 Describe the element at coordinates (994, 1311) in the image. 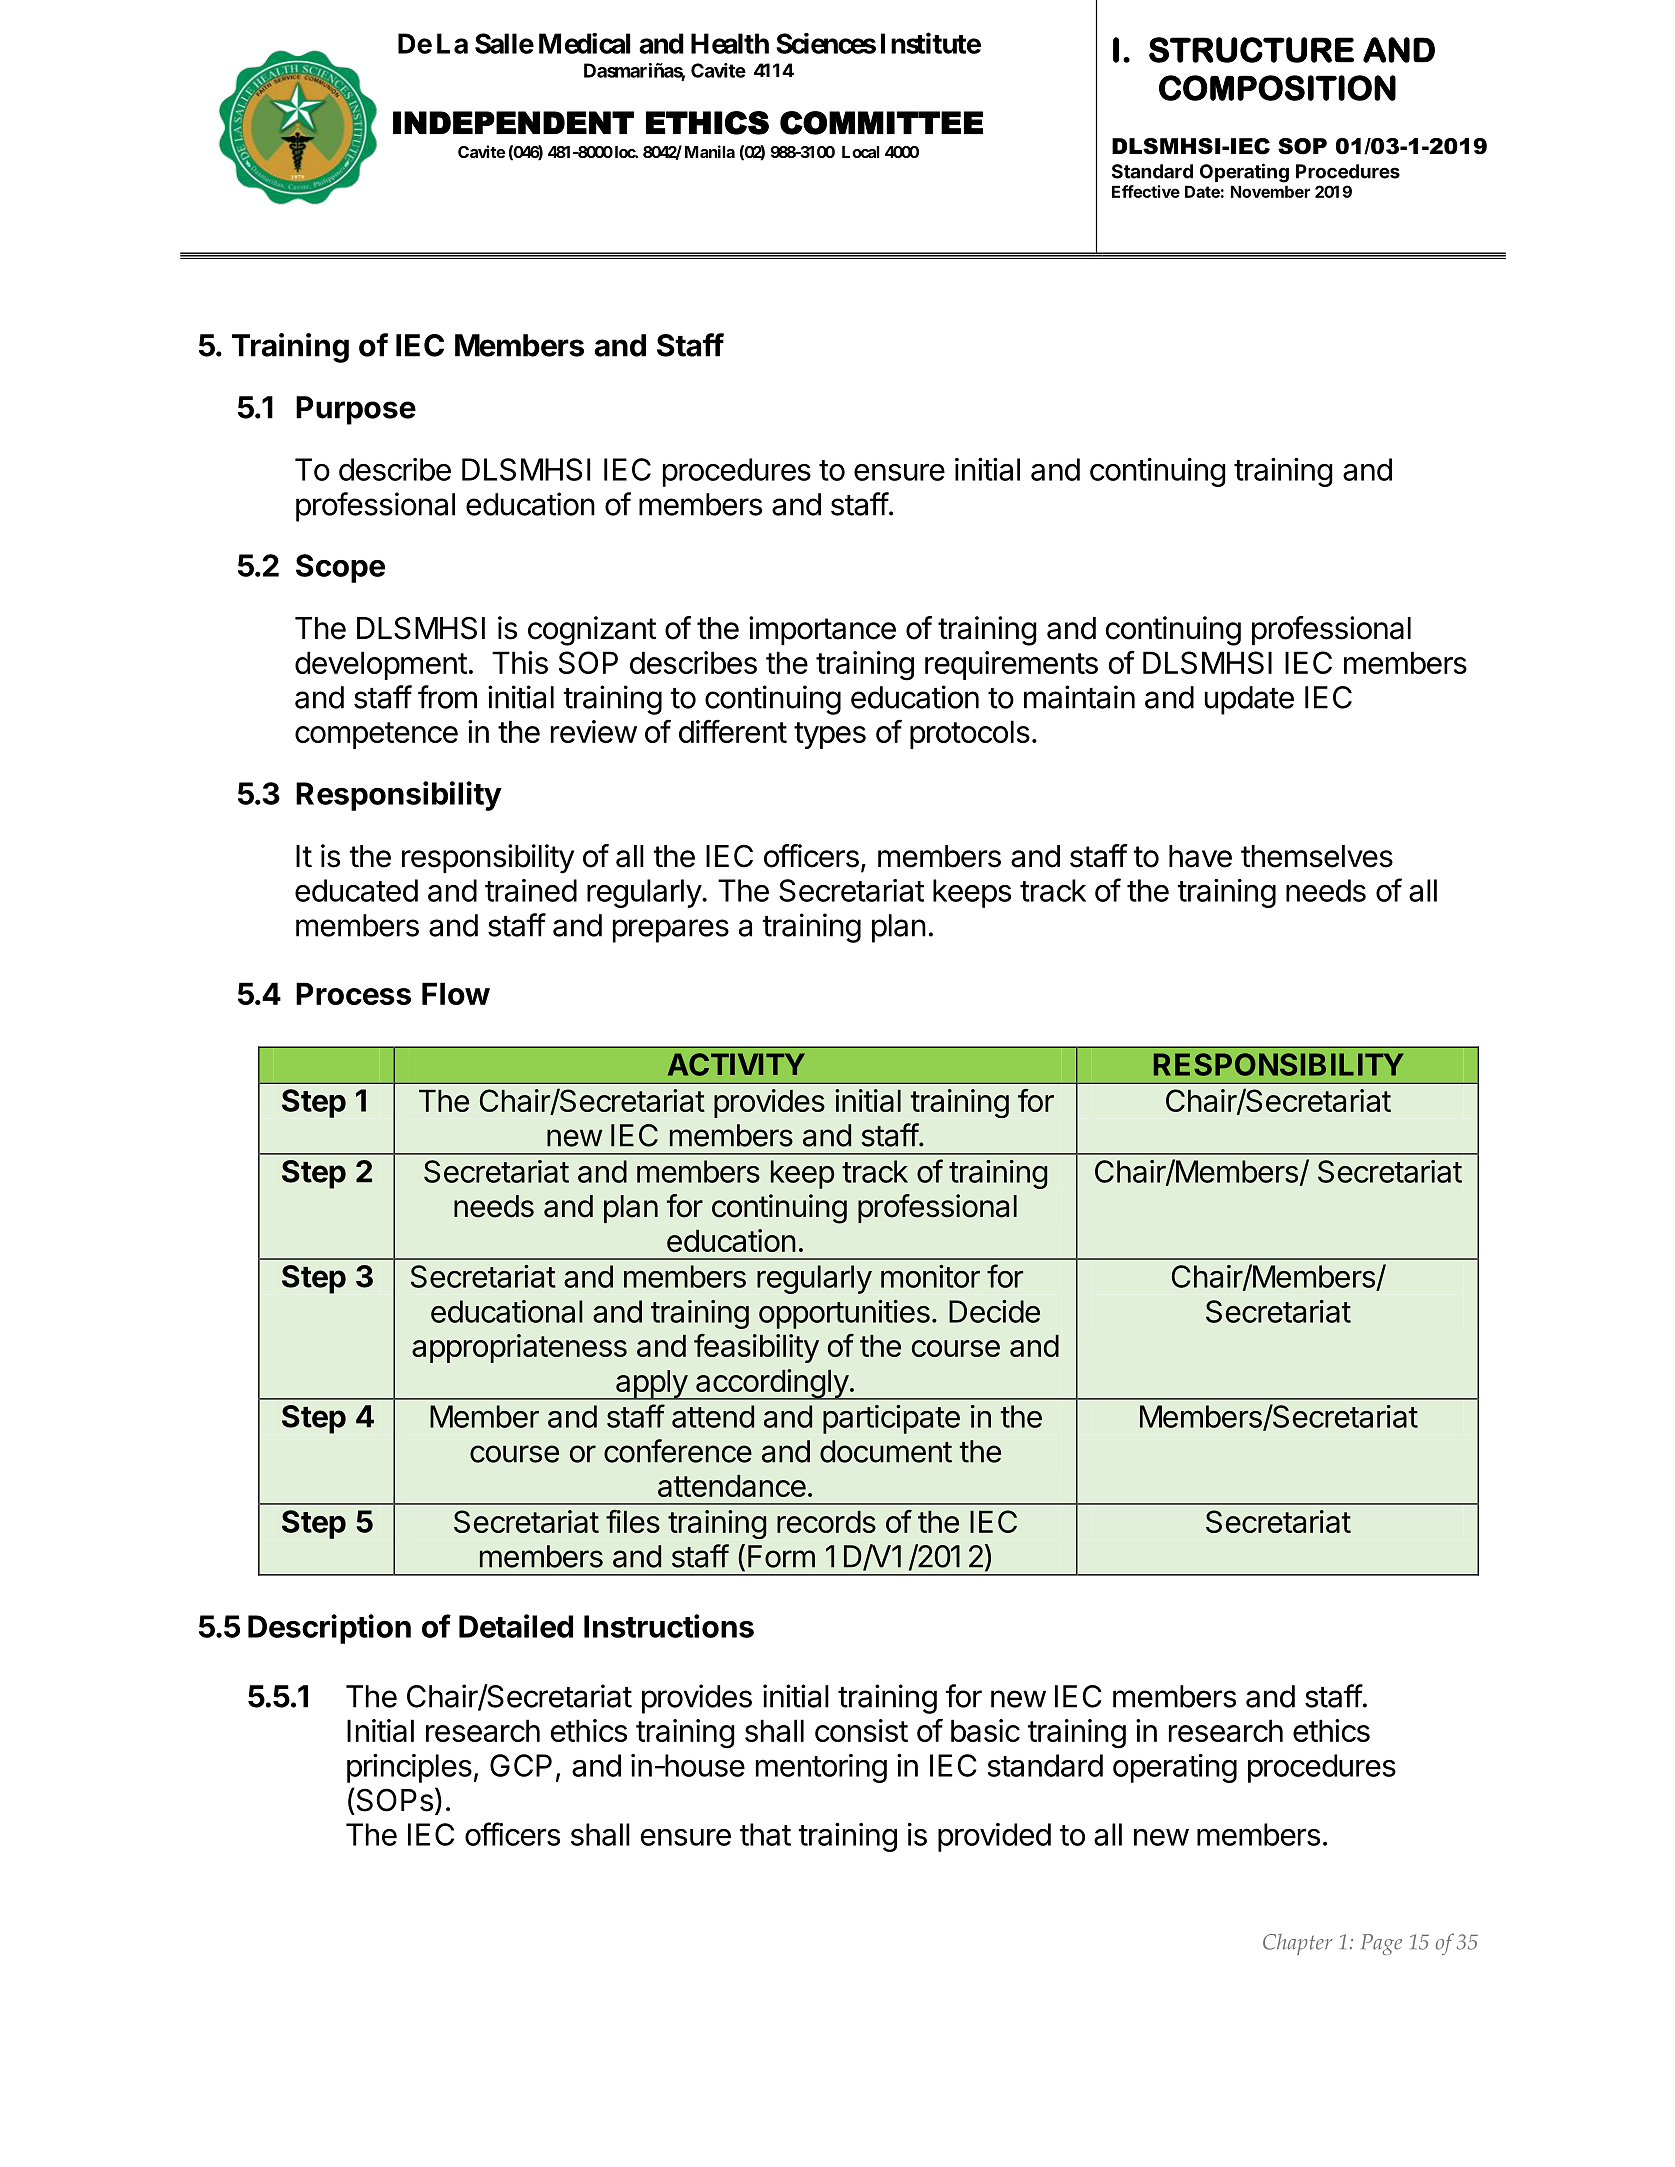

I see `Decide` at that location.
